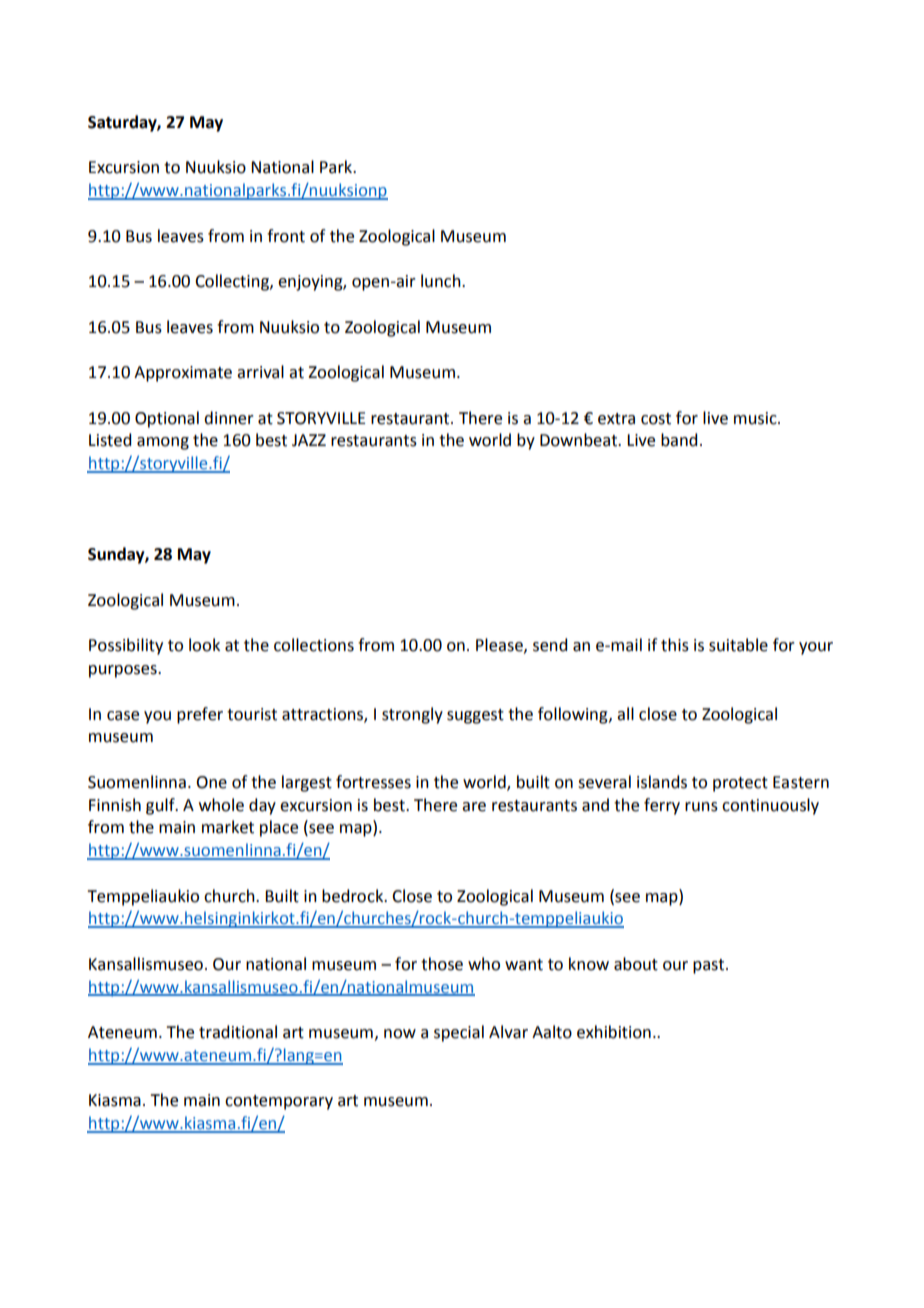 The height and width of the screenshot is (1308, 924). What do you see at coordinates (238, 1032) in the screenshot?
I see `traditional` at bounding box center [238, 1032].
